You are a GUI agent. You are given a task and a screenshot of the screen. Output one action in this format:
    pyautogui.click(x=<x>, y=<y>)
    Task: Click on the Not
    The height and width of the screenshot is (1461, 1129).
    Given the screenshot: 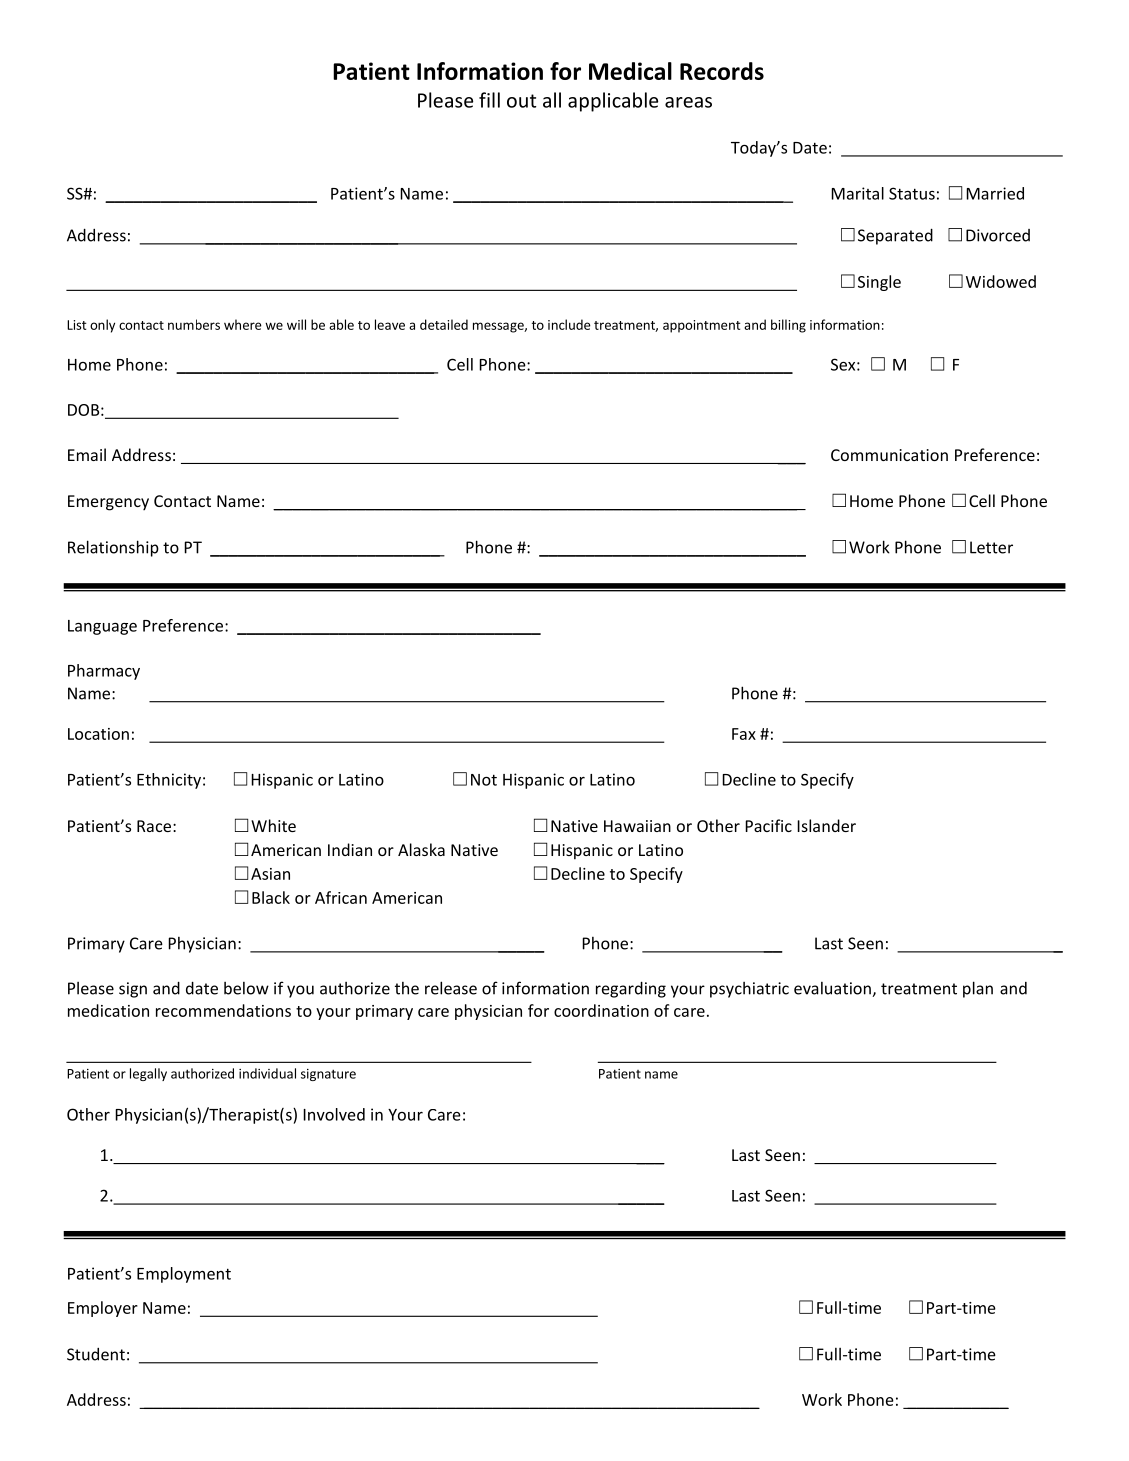 What is the action you would take?
    pyautogui.click(x=484, y=780)
